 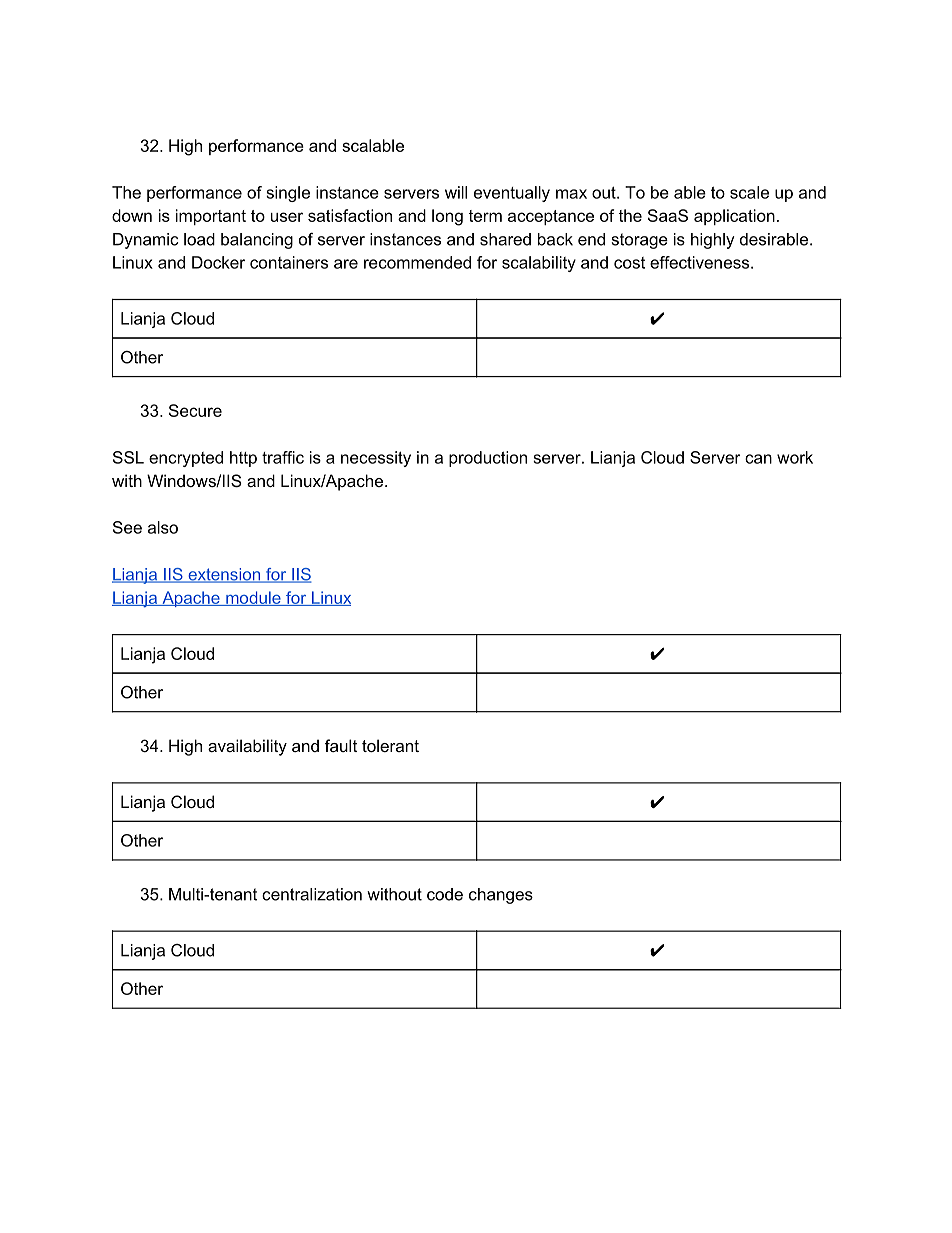 I want to click on long, so click(x=447, y=217).
